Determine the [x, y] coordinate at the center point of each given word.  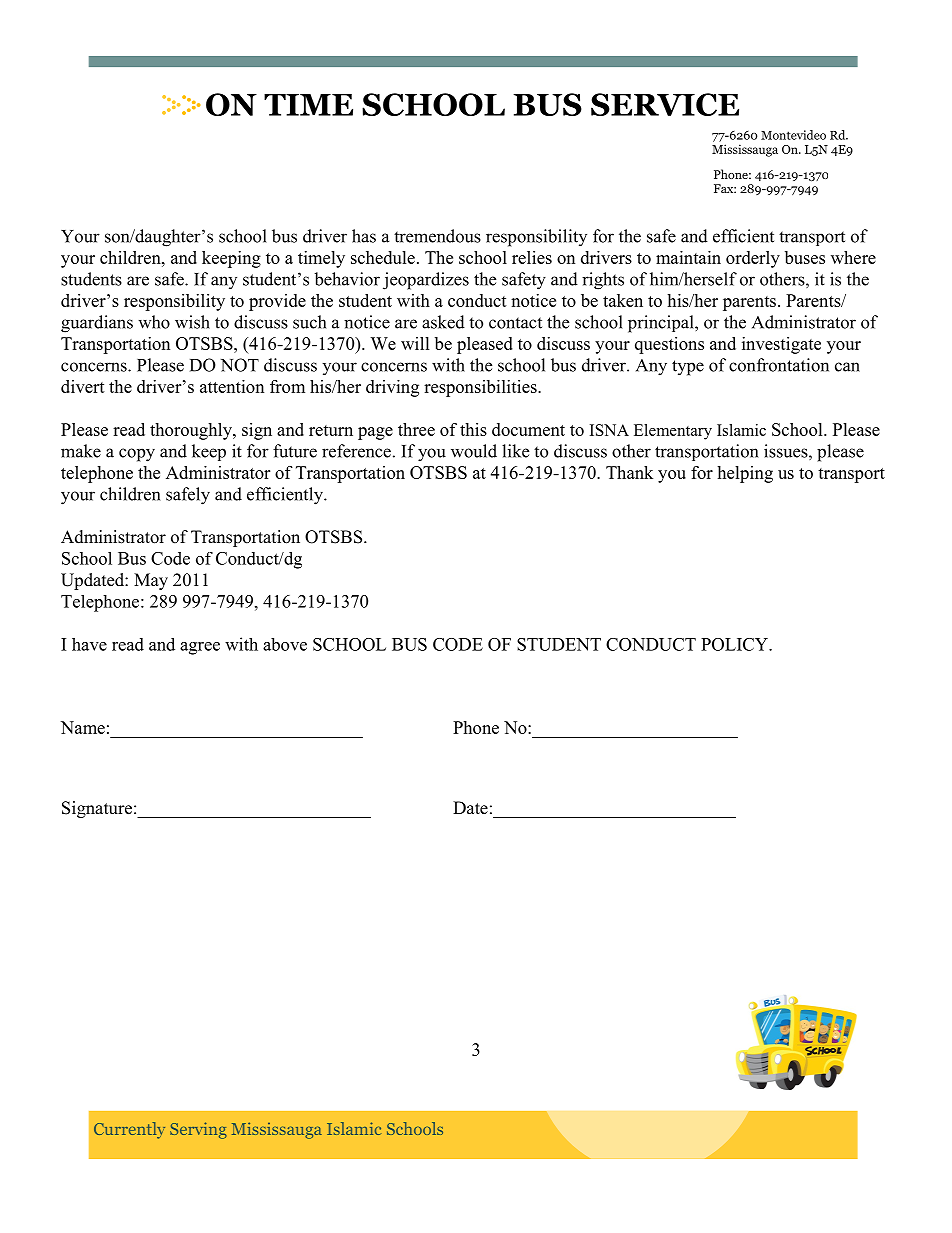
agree [200, 648]
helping [745, 474]
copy [137, 455]
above [285, 644]
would [474, 451]
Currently [129, 1130]
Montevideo [793, 135]
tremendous [437, 236]
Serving [198, 1130]
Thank [629, 472]
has [364, 236]
